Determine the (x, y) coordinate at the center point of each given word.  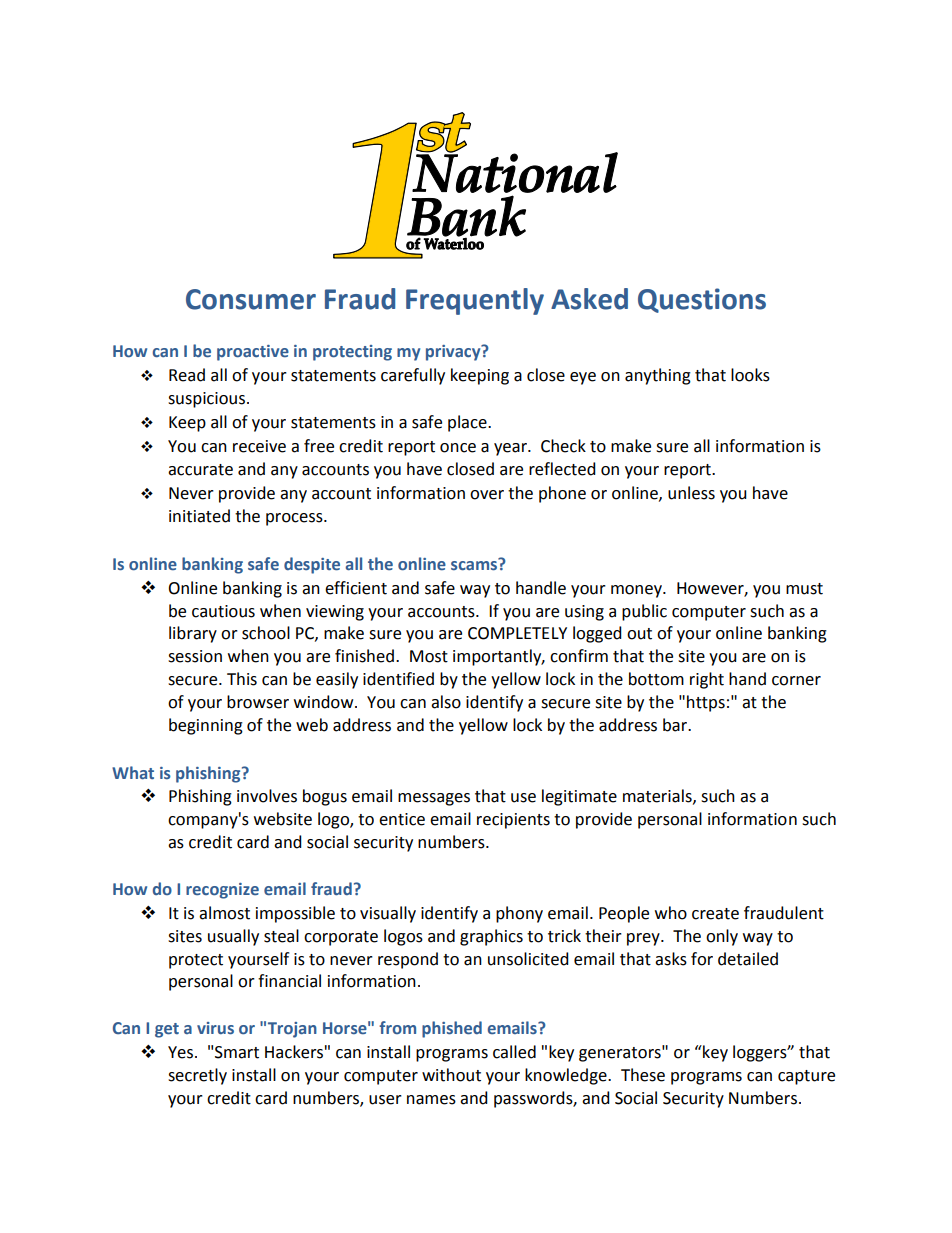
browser (258, 702)
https (706, 703)
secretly (197, 1076)
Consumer (251, 299)
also (446, 702)
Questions (702, 300)
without (451, 1075)
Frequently (475, 301)
